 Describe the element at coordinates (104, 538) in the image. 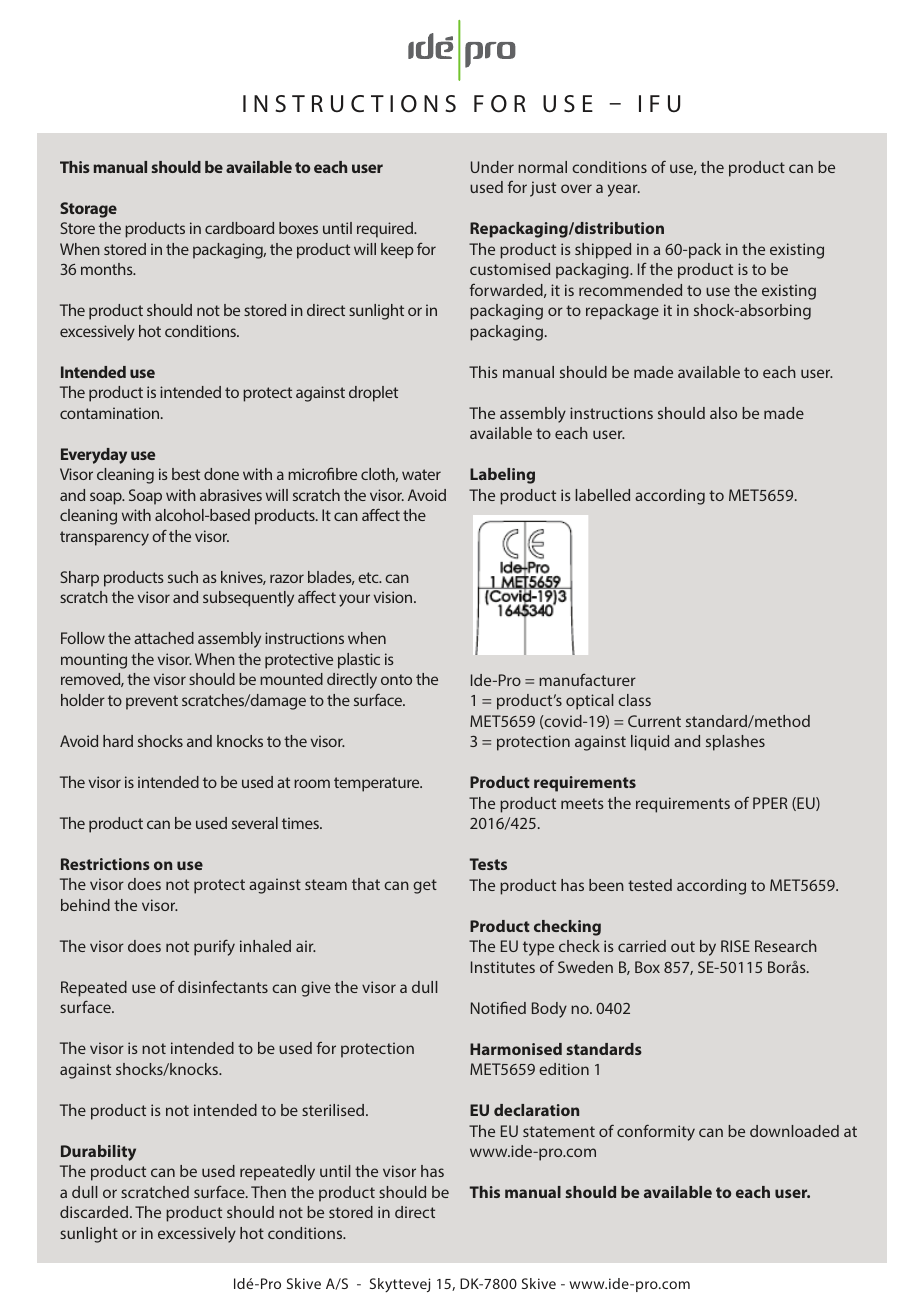

I see `transparency` at that location.
